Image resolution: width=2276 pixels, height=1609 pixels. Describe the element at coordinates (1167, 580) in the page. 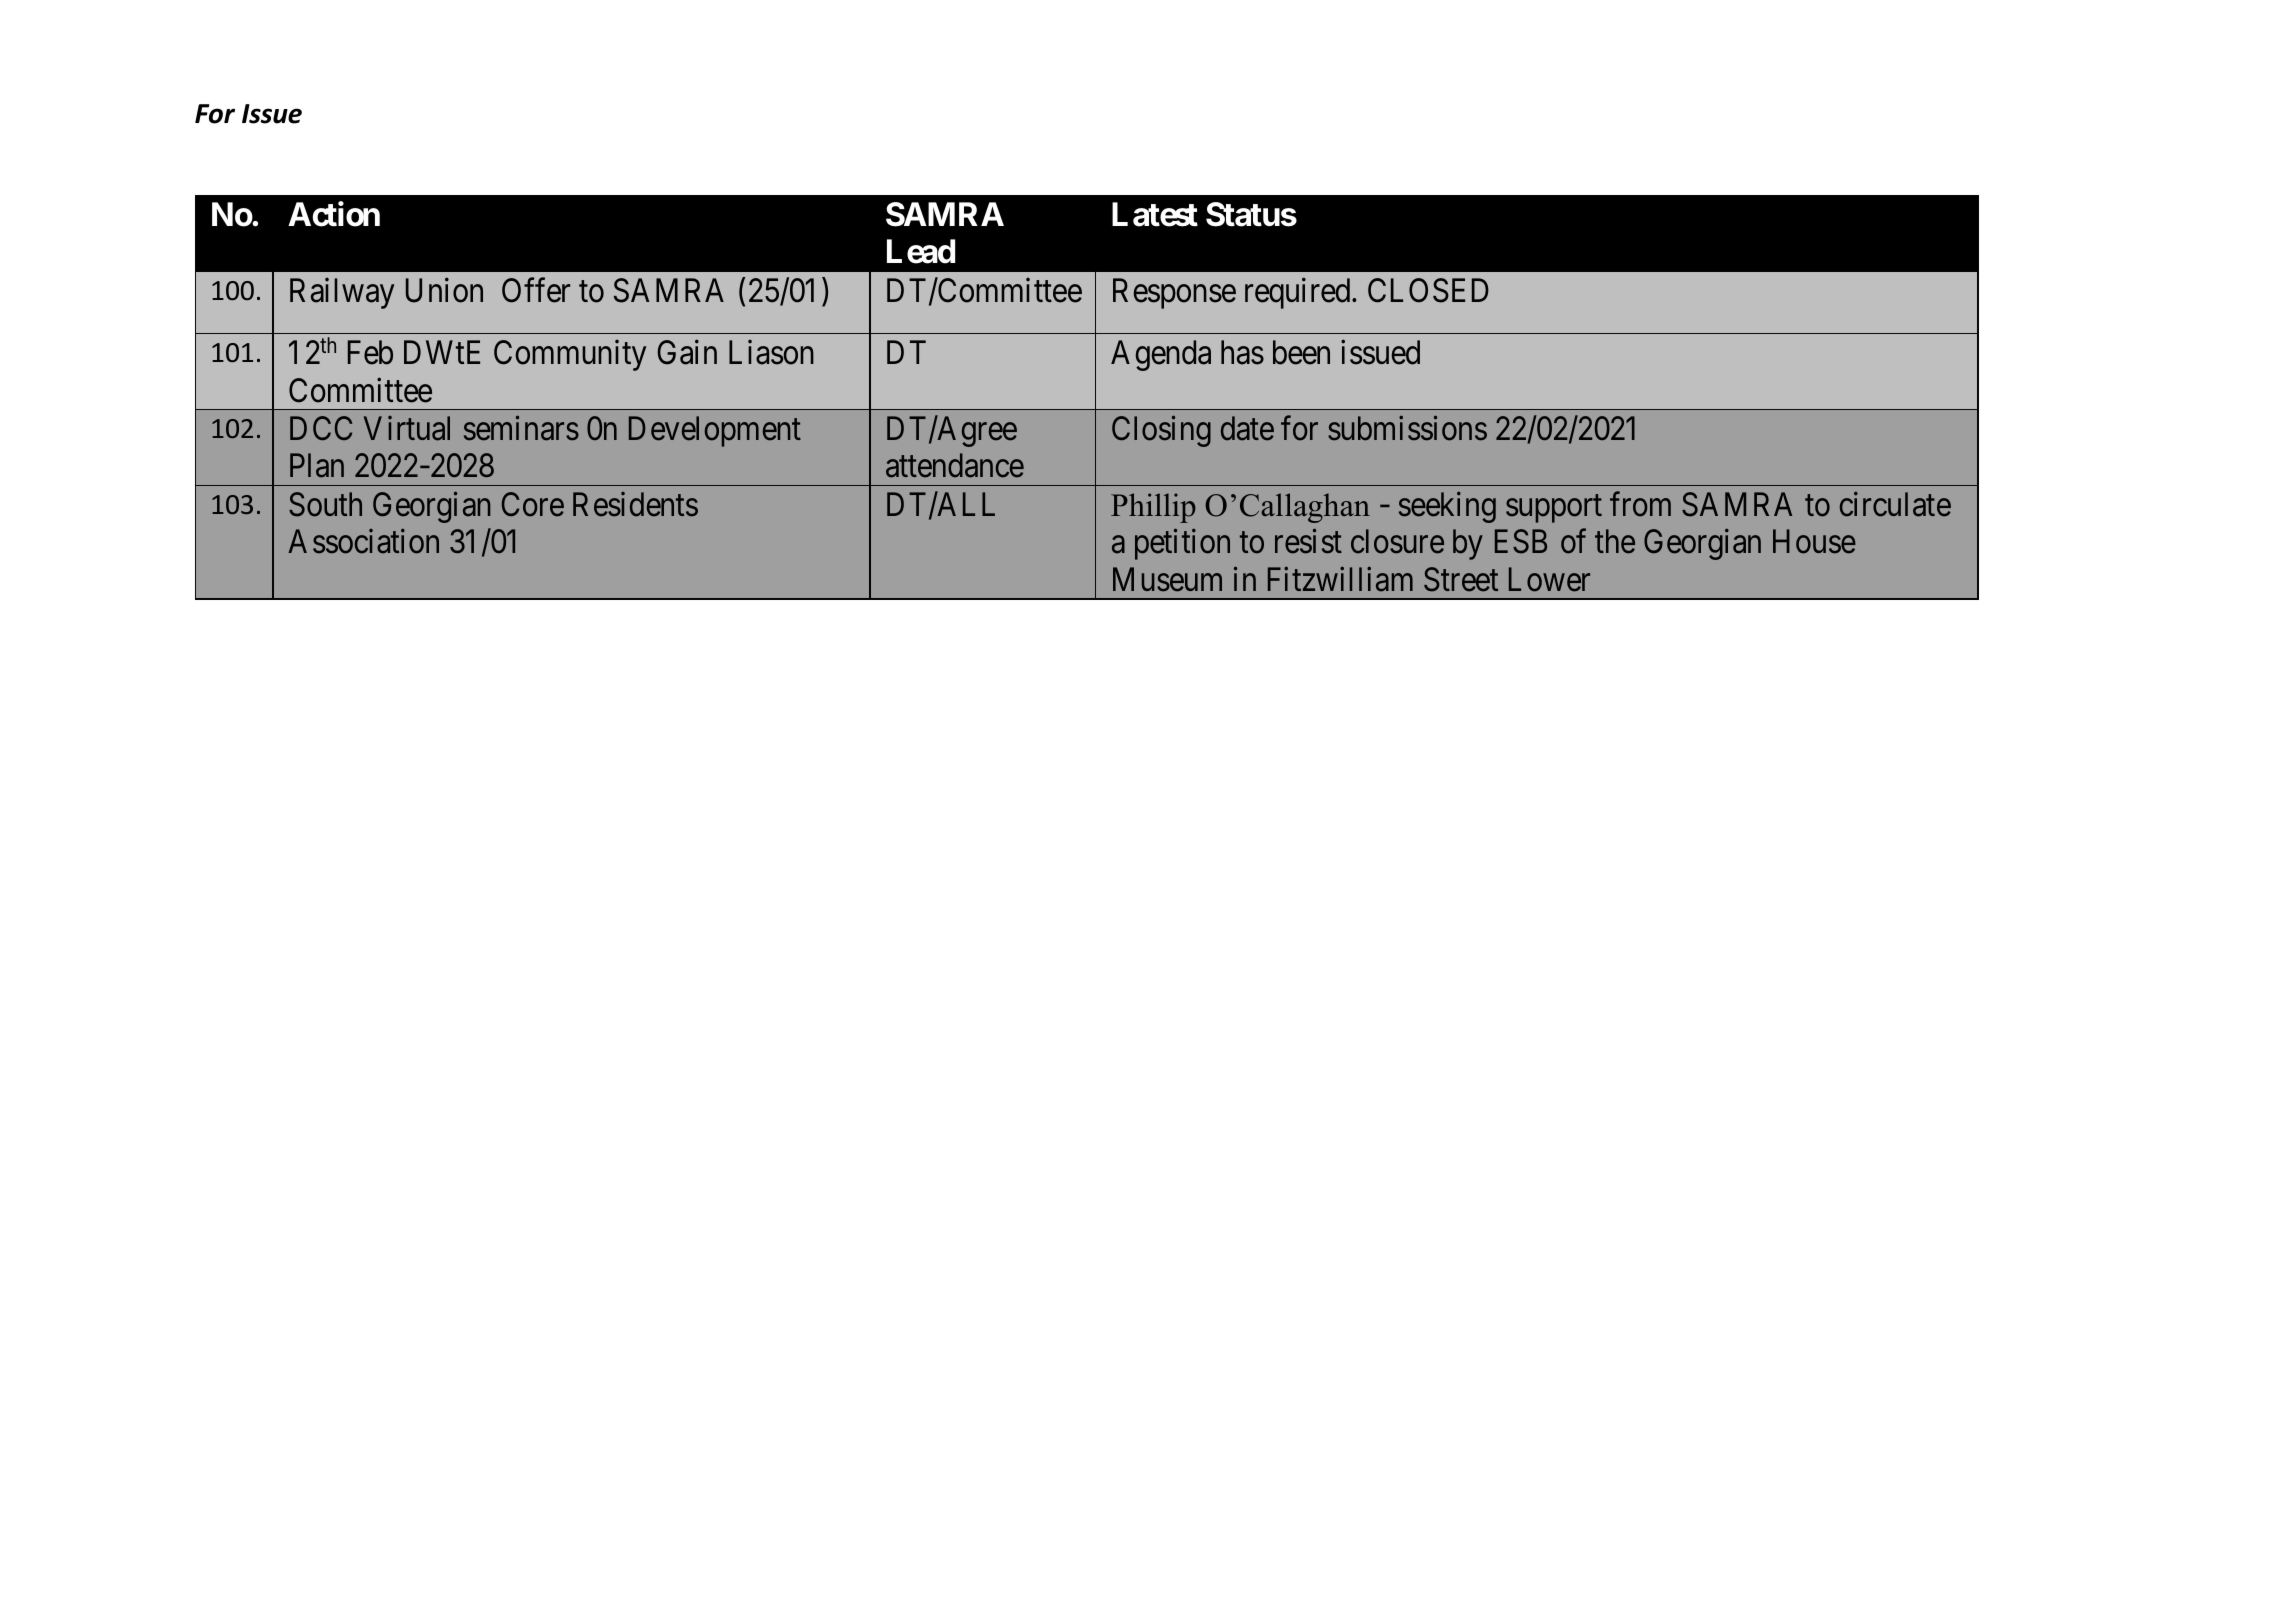

I see `Museum` at that location.
